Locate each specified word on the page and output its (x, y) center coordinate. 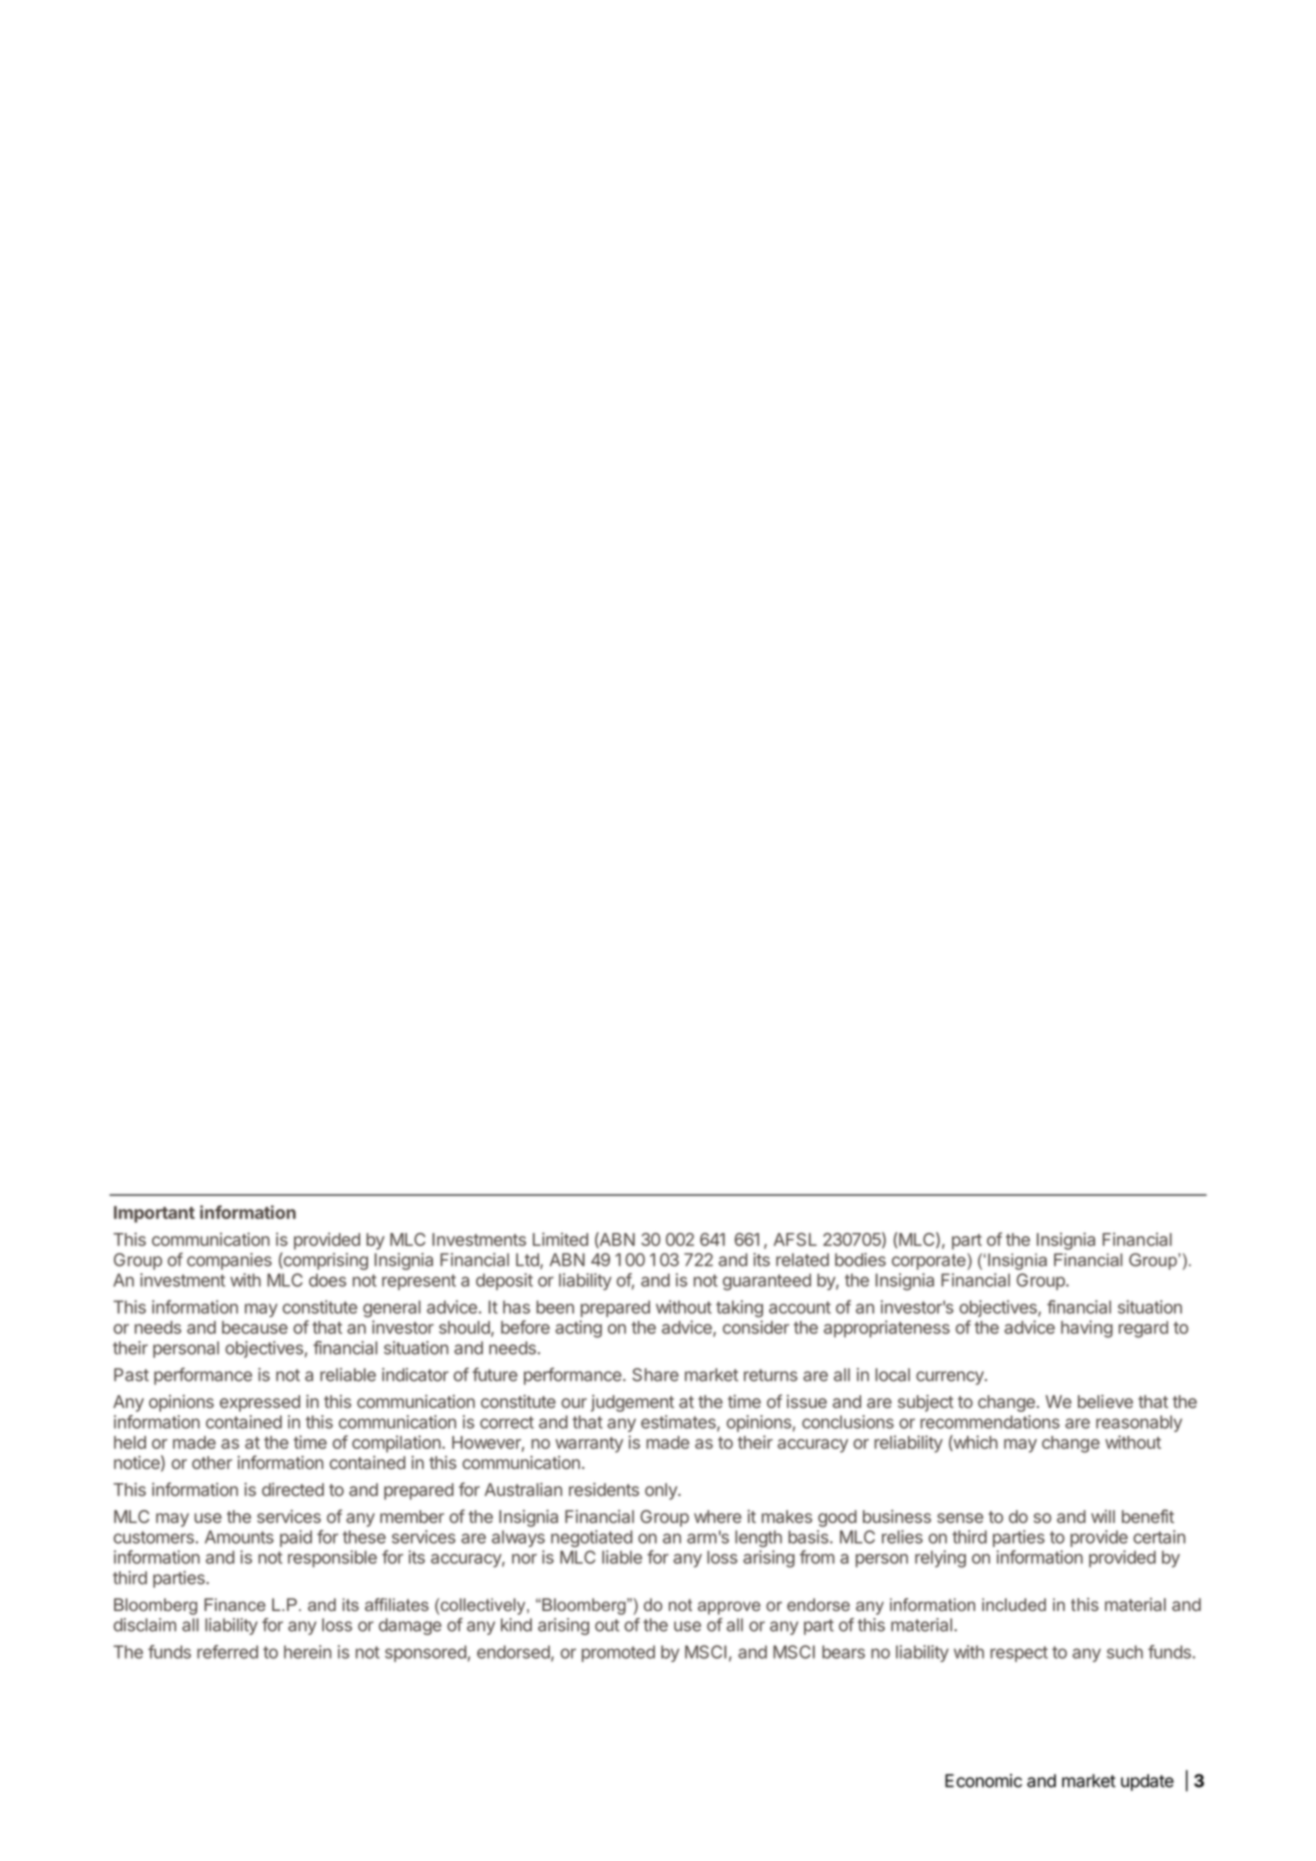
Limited (560, 1239)
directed (293, 1489)
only (662, 1491)
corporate (930, 1261)
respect (1019, 1654)
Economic (983, 1781)
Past (131, 1375)
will (1103, 1516)
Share (655, 1375)
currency (951, 1378)
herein (307, 1652)
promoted (618, 1653)
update (1147, 1782)
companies (229, 1261)
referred (227, 1652)
